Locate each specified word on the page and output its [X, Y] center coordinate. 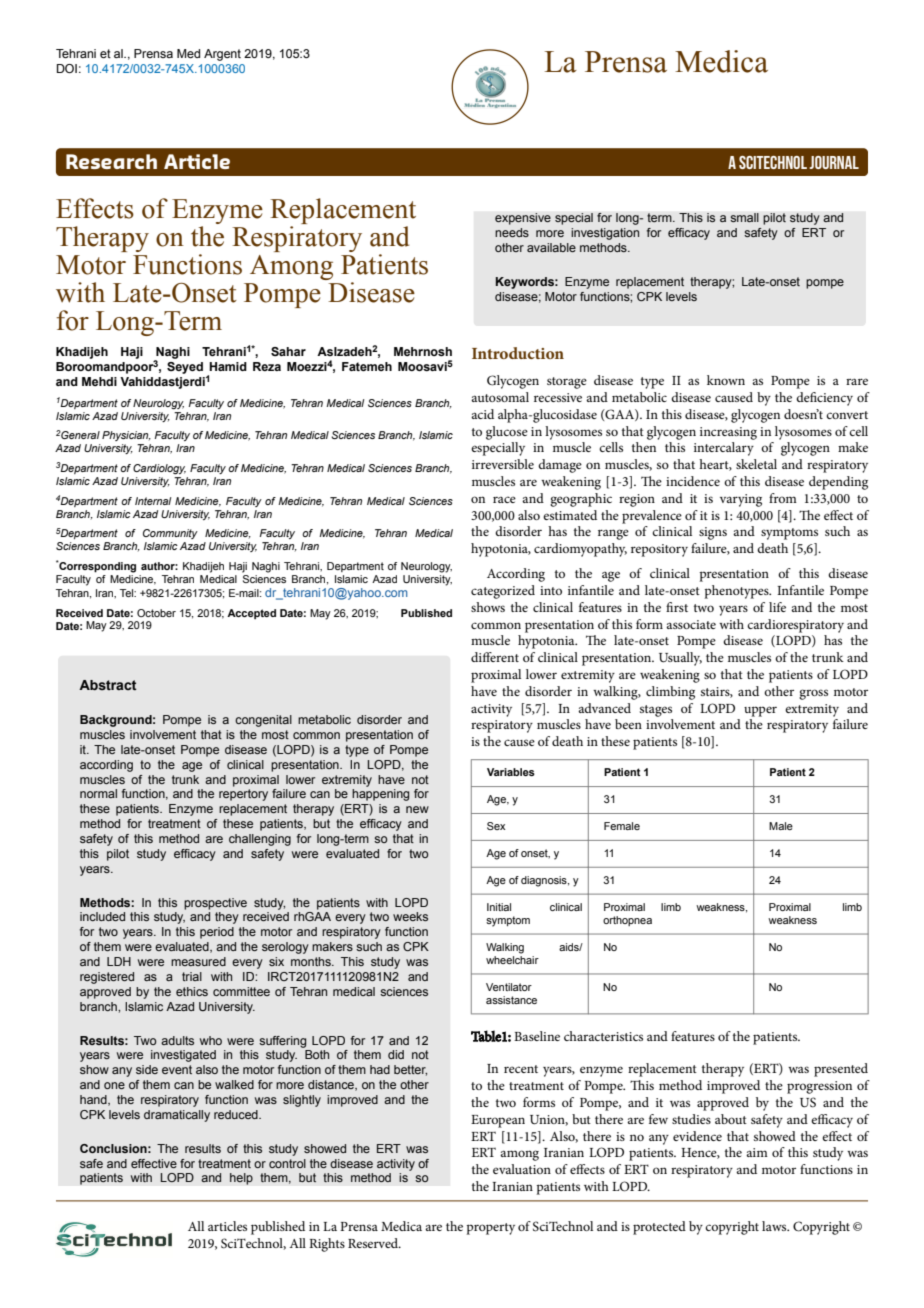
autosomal [500, 397]
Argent [222, 55]
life [777, 607]
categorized [503, 592]
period [217, 933]
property [491, 1229]
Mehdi [99, 381]
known [726, 380]
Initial [499, 907]
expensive [523, 219]
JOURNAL [834, 162]
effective [154, 1163]
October [156, 613]
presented [841, 1070]
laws [775, 1226]
